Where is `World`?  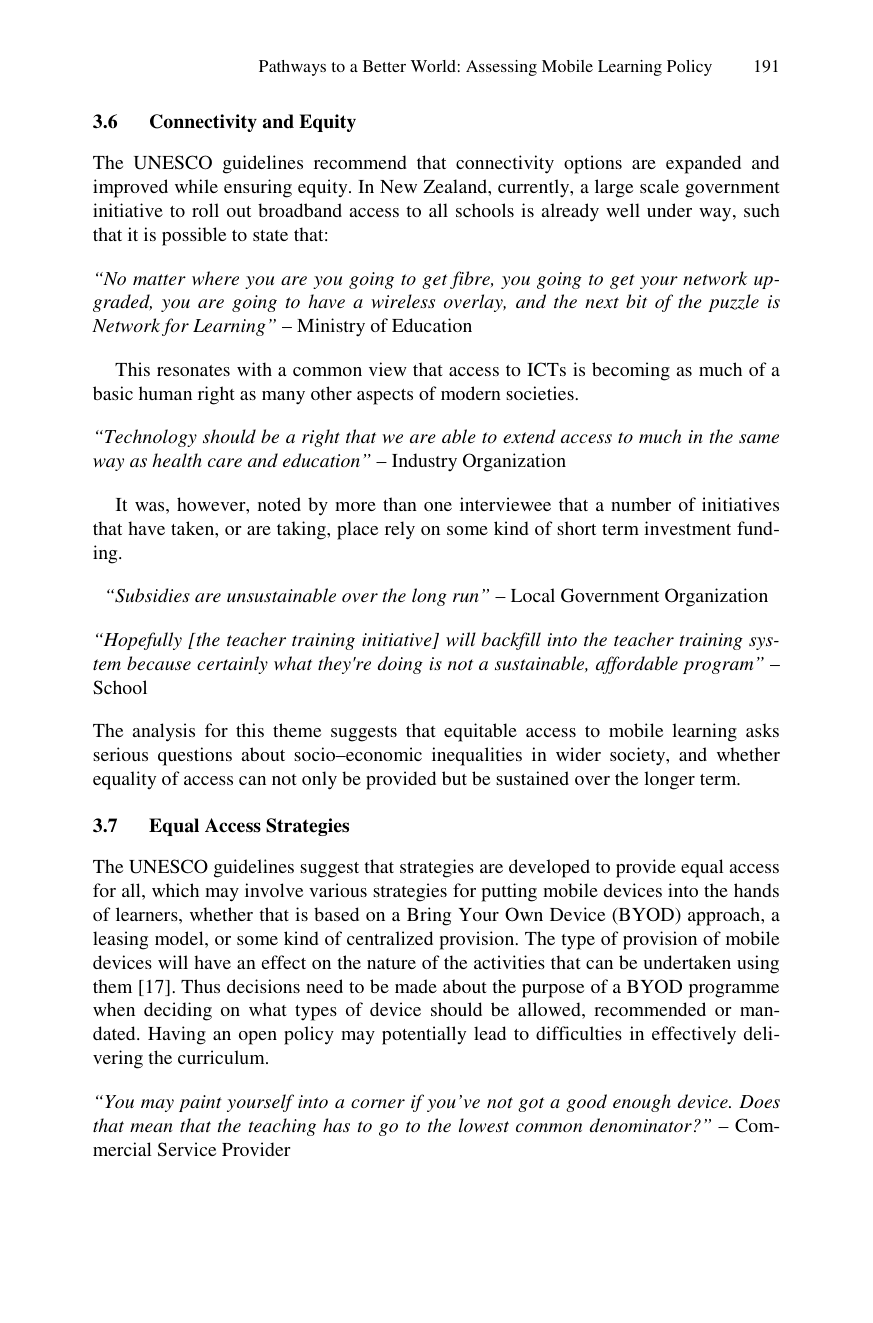
World is located at coordinates (433, 66).
